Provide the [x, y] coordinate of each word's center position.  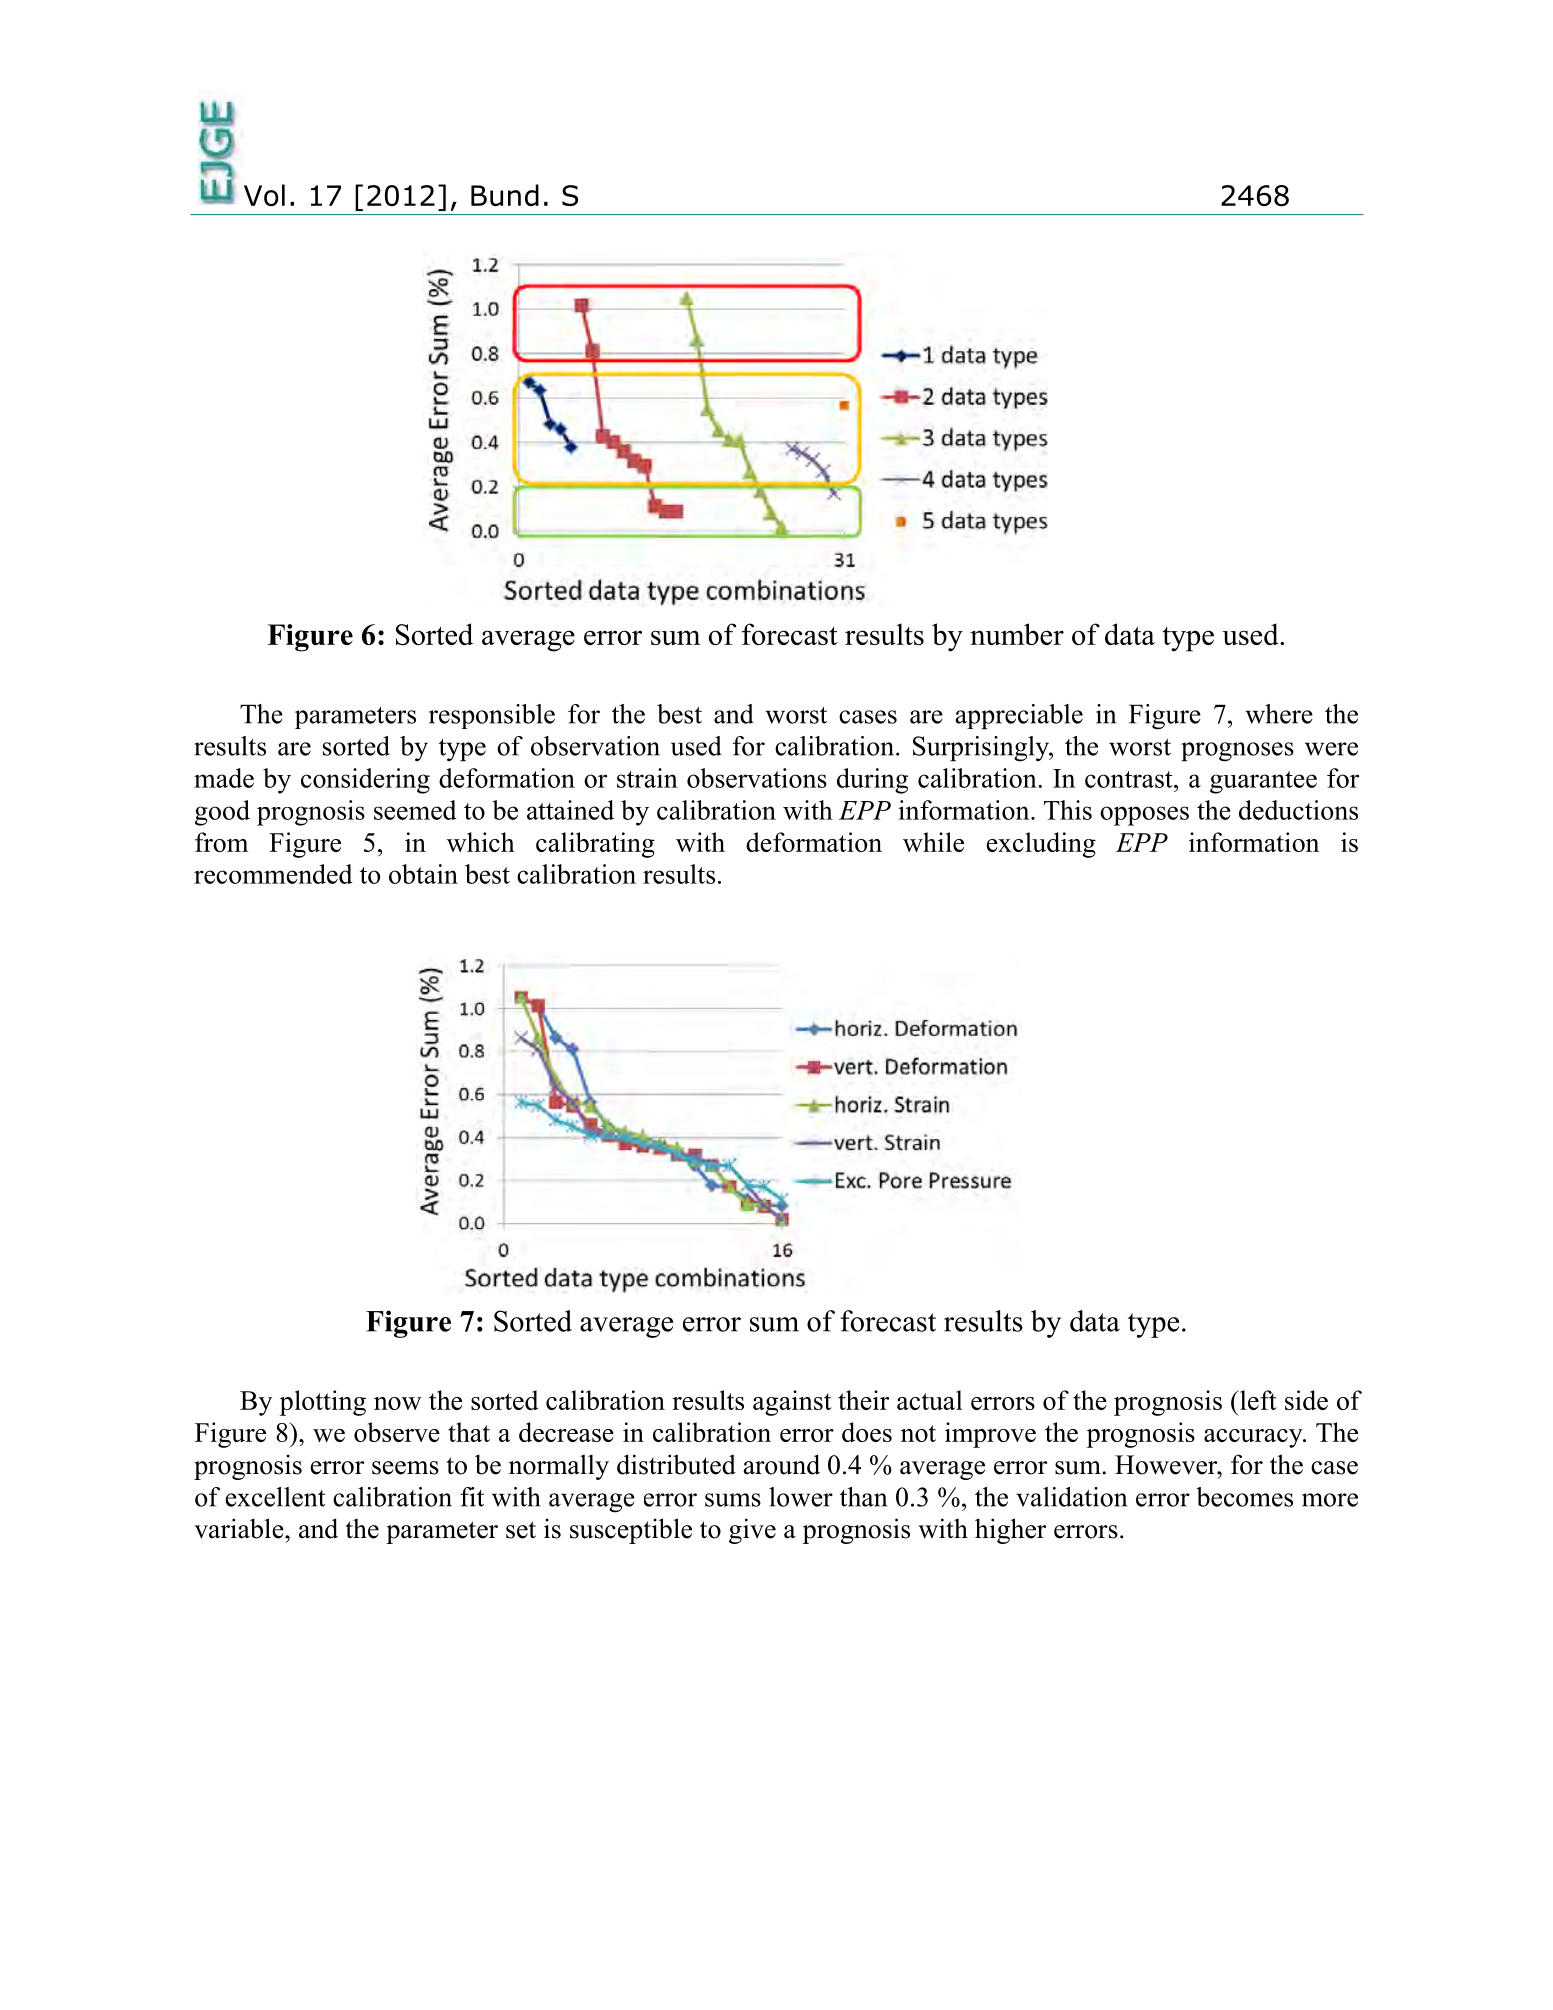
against [792, 1403]
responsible [492, 716]
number [1017, 634]
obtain [423, 874]
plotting [323, 1403]
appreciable [1019, 717]
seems [405, 1468]
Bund [505, 195]
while [933, 842]
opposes [1144, 816]
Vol [264, 195]
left [1257, 1400]
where [1279, 714]
